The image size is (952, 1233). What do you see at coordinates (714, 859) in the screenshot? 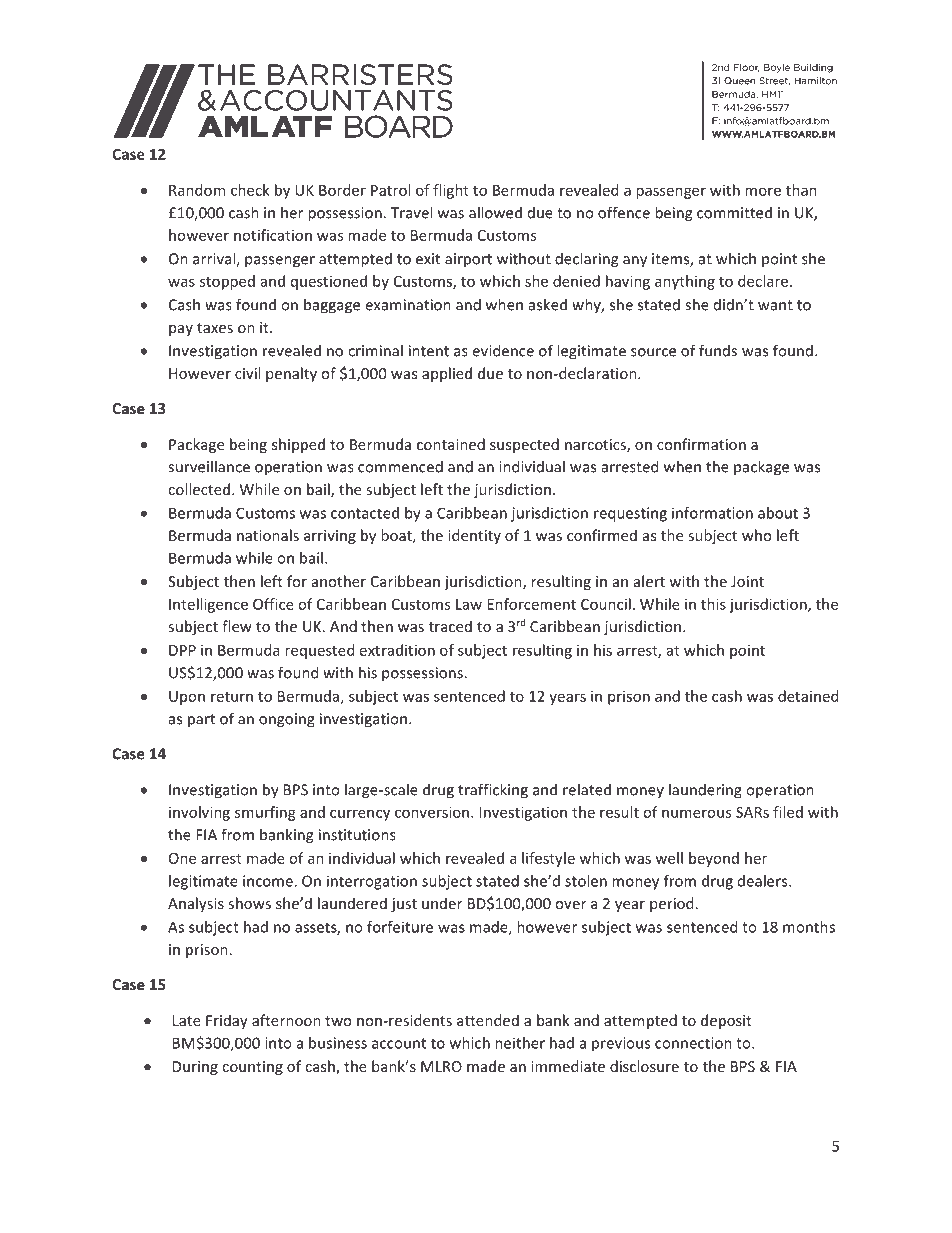
I see `beyond` at bounding box center [714, 859].
